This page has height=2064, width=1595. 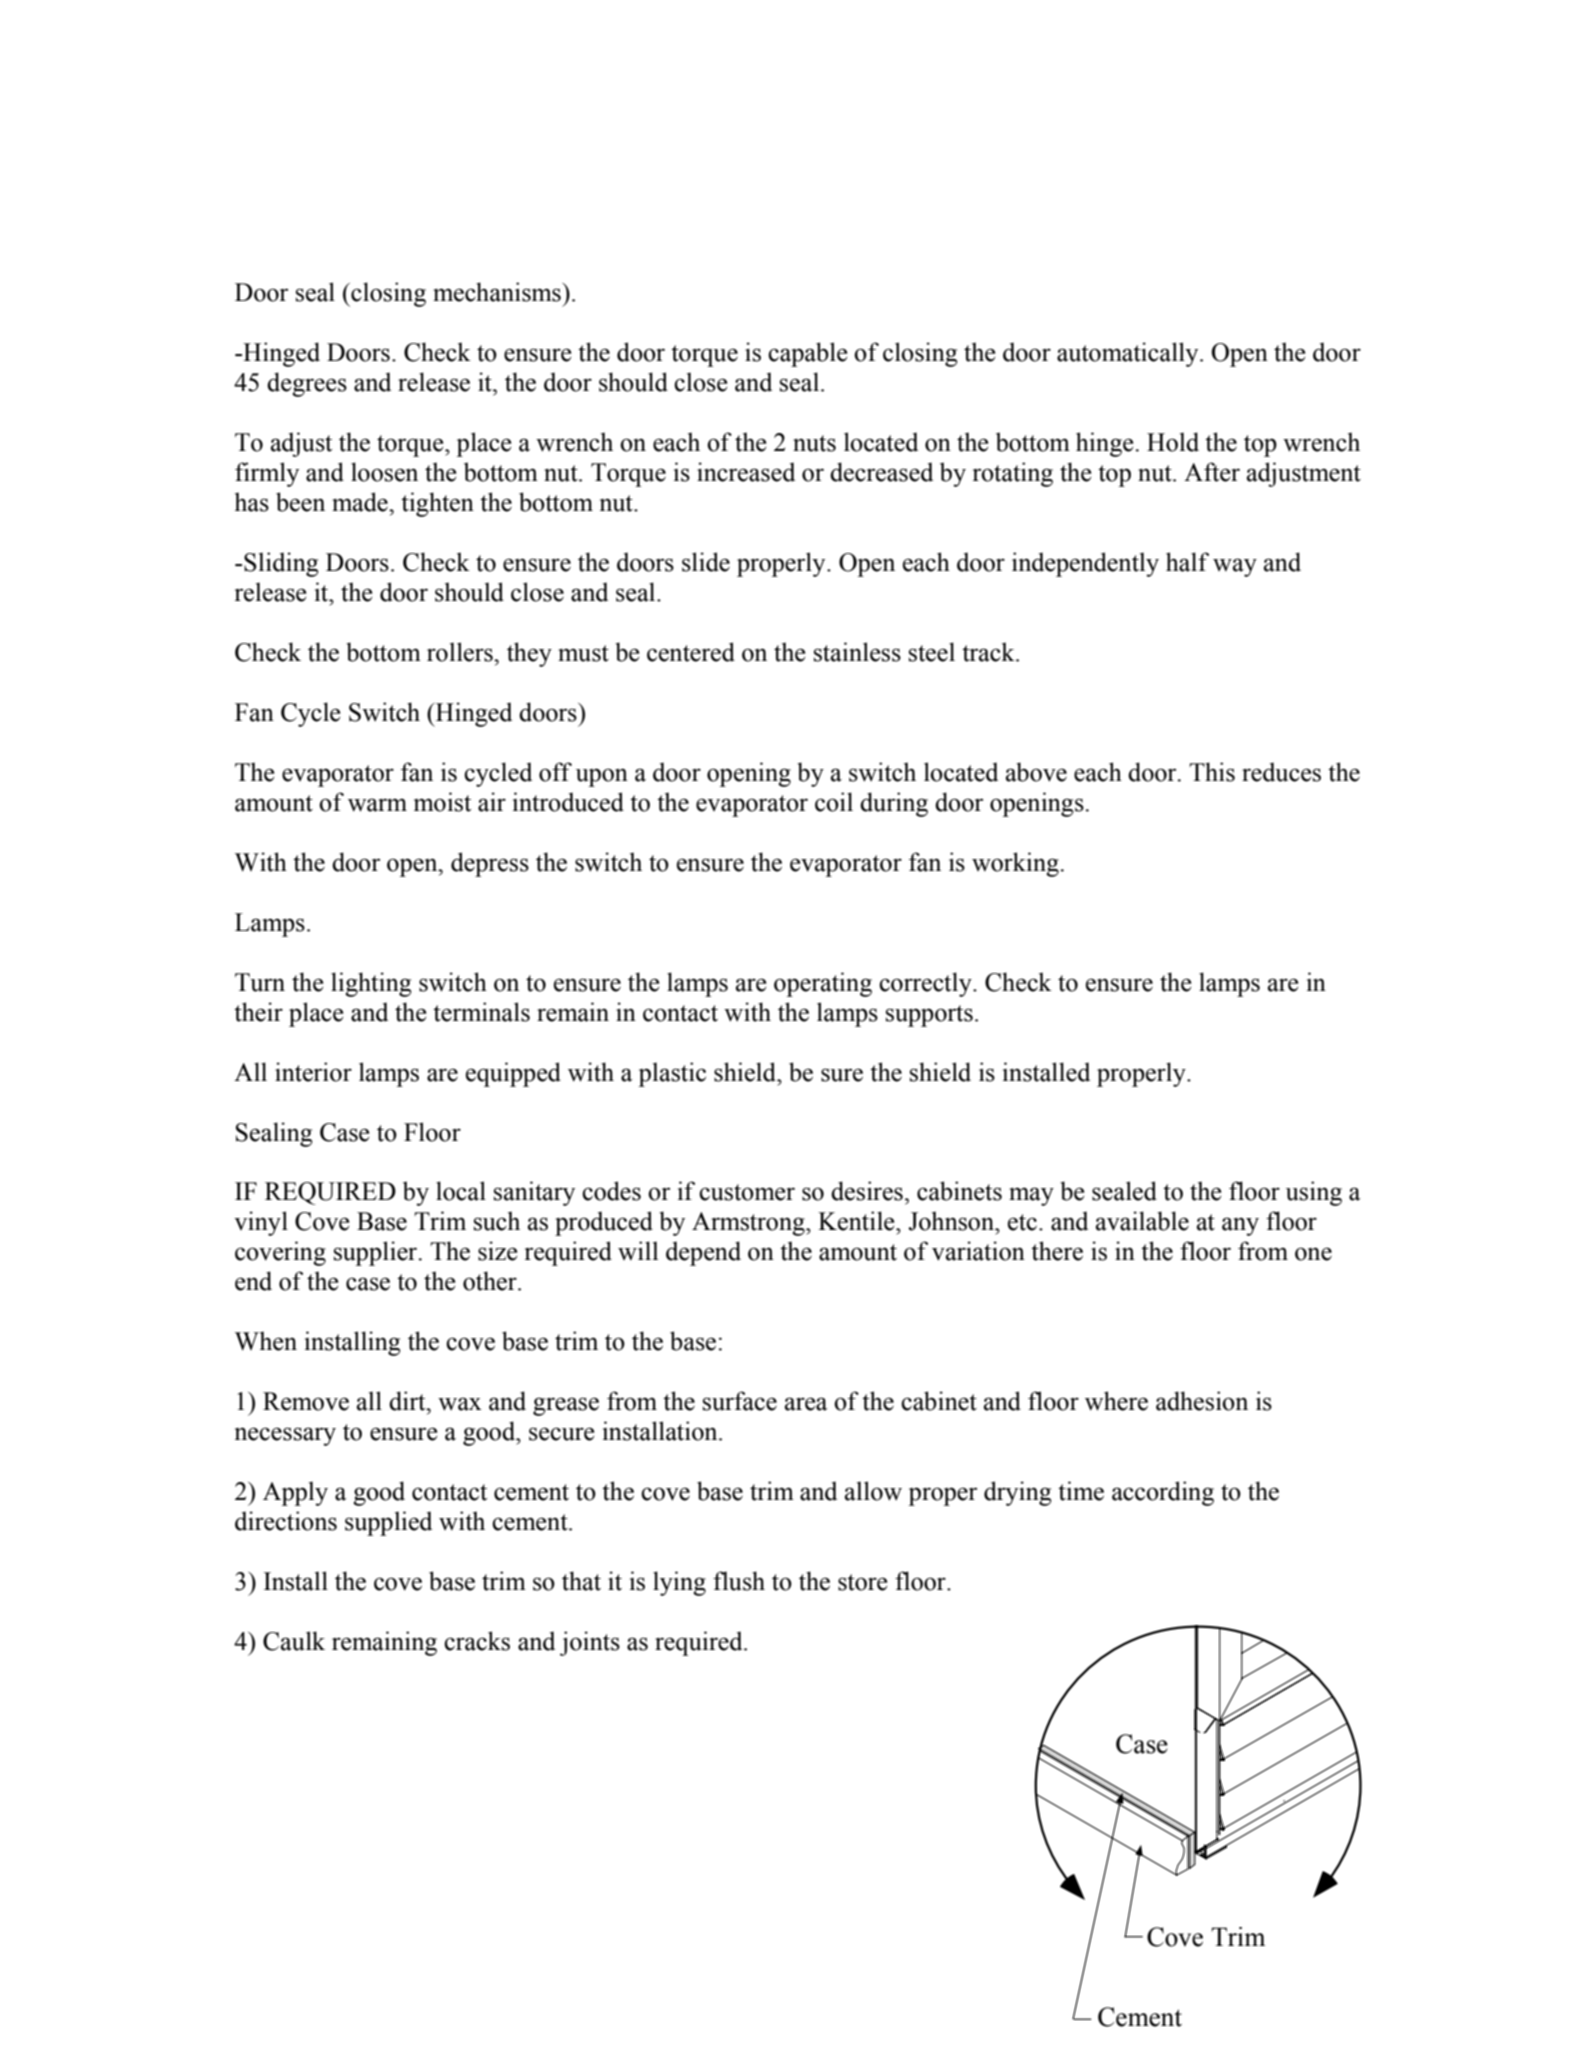 What do you see at coordinates (371, 984) in the page?
I see `lighting` at bounding box center [371, 984].
